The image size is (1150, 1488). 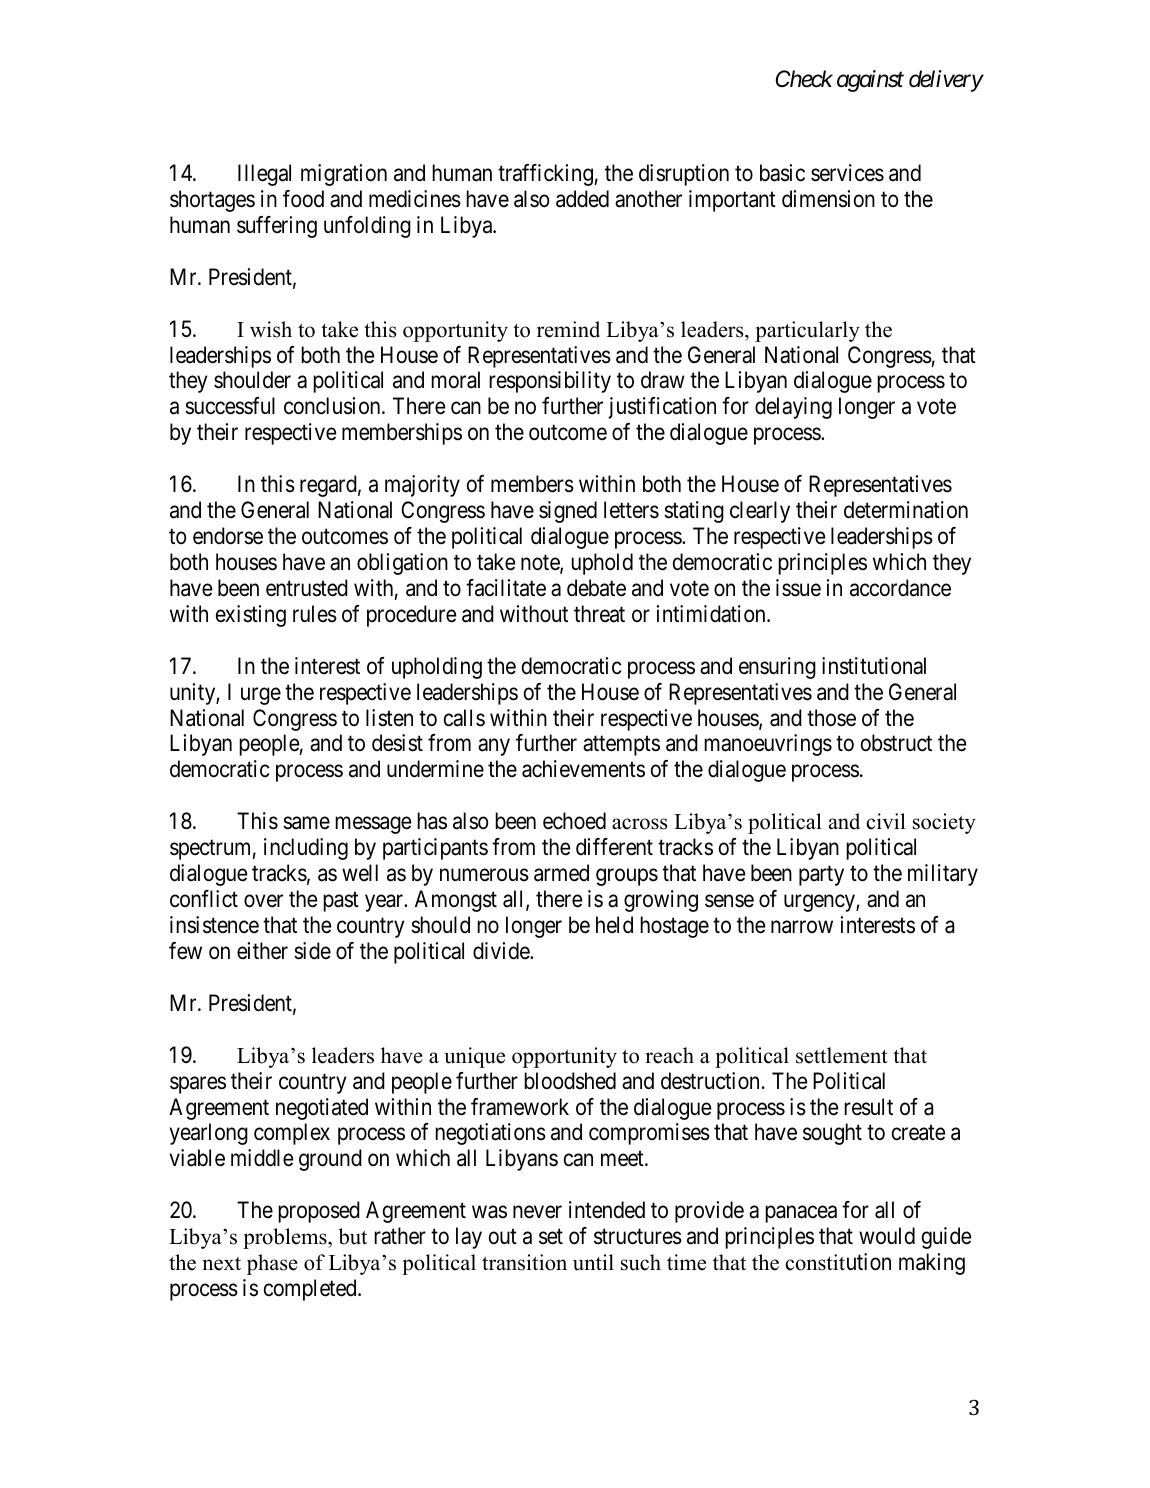 I want to click on institutional, so click(x=874, y=666).
